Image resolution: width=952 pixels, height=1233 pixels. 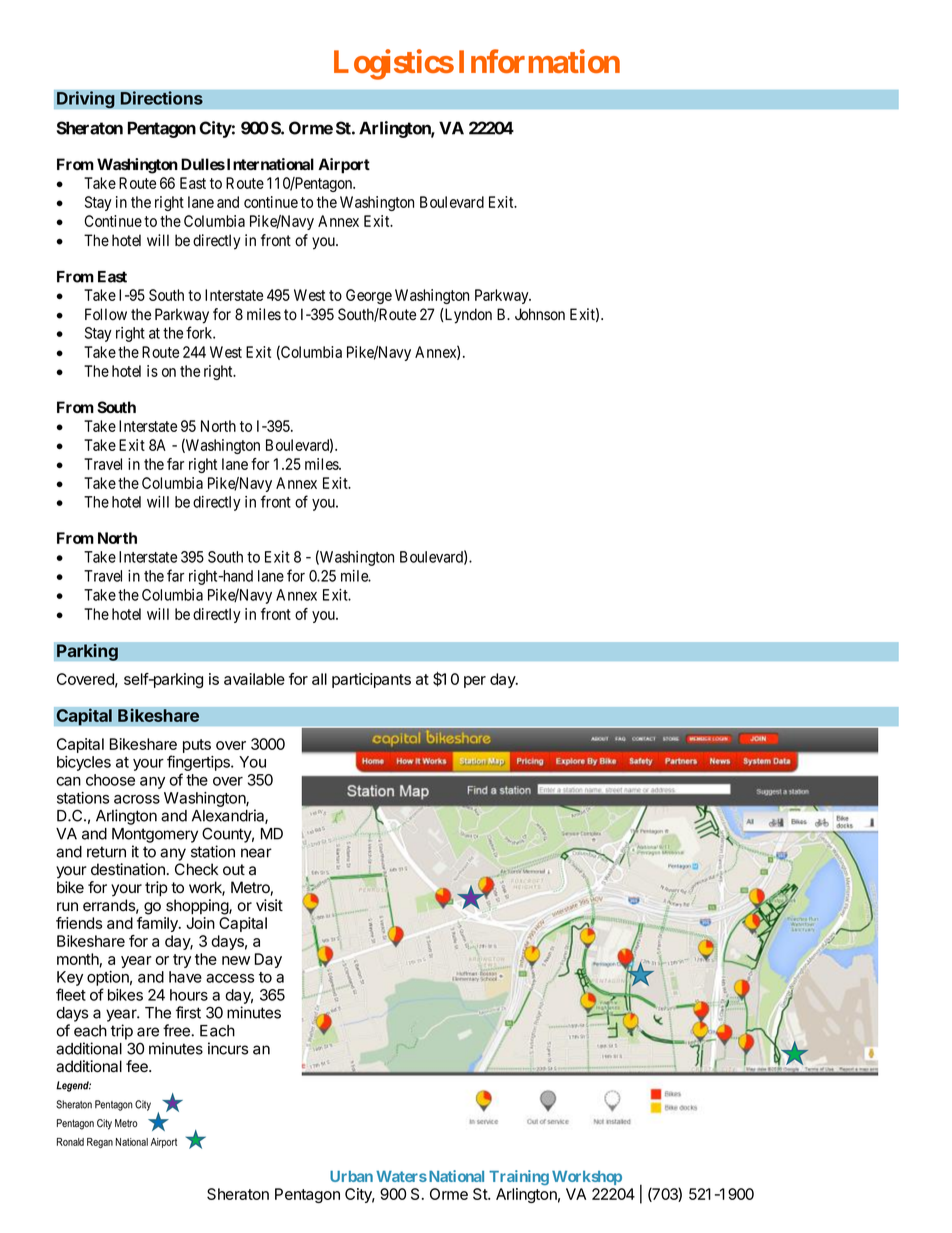 What do you see at coordinates (256, 853) in the screenshot?
I see `near` at bounding box center [256, 853].
